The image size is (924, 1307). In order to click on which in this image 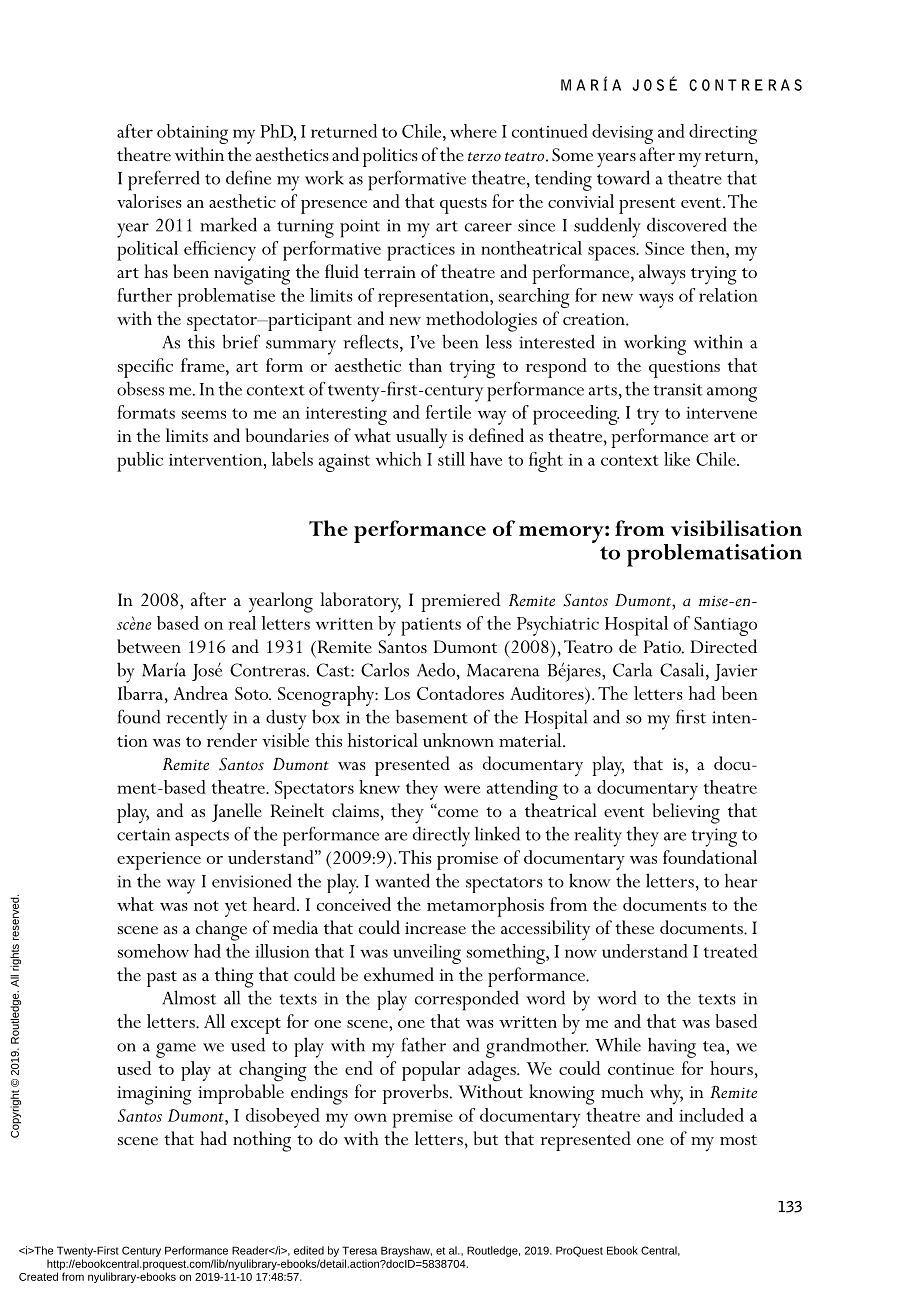, I will do `click(399, 459)`.
